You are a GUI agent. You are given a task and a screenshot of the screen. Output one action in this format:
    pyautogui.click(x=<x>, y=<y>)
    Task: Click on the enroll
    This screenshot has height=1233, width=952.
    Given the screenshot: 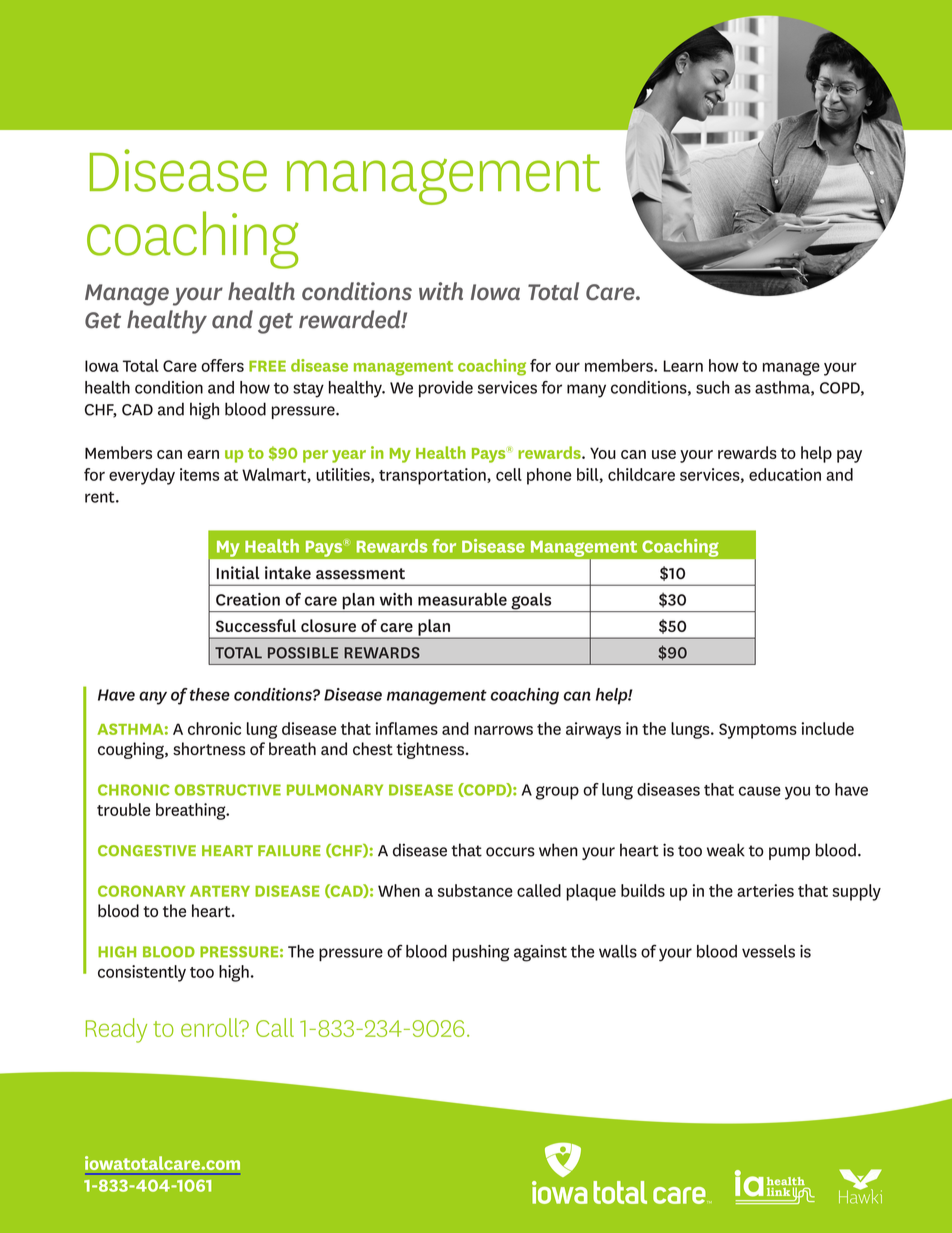 What is the action you would take?
    pyautogui.click(x=211, y=1027)
